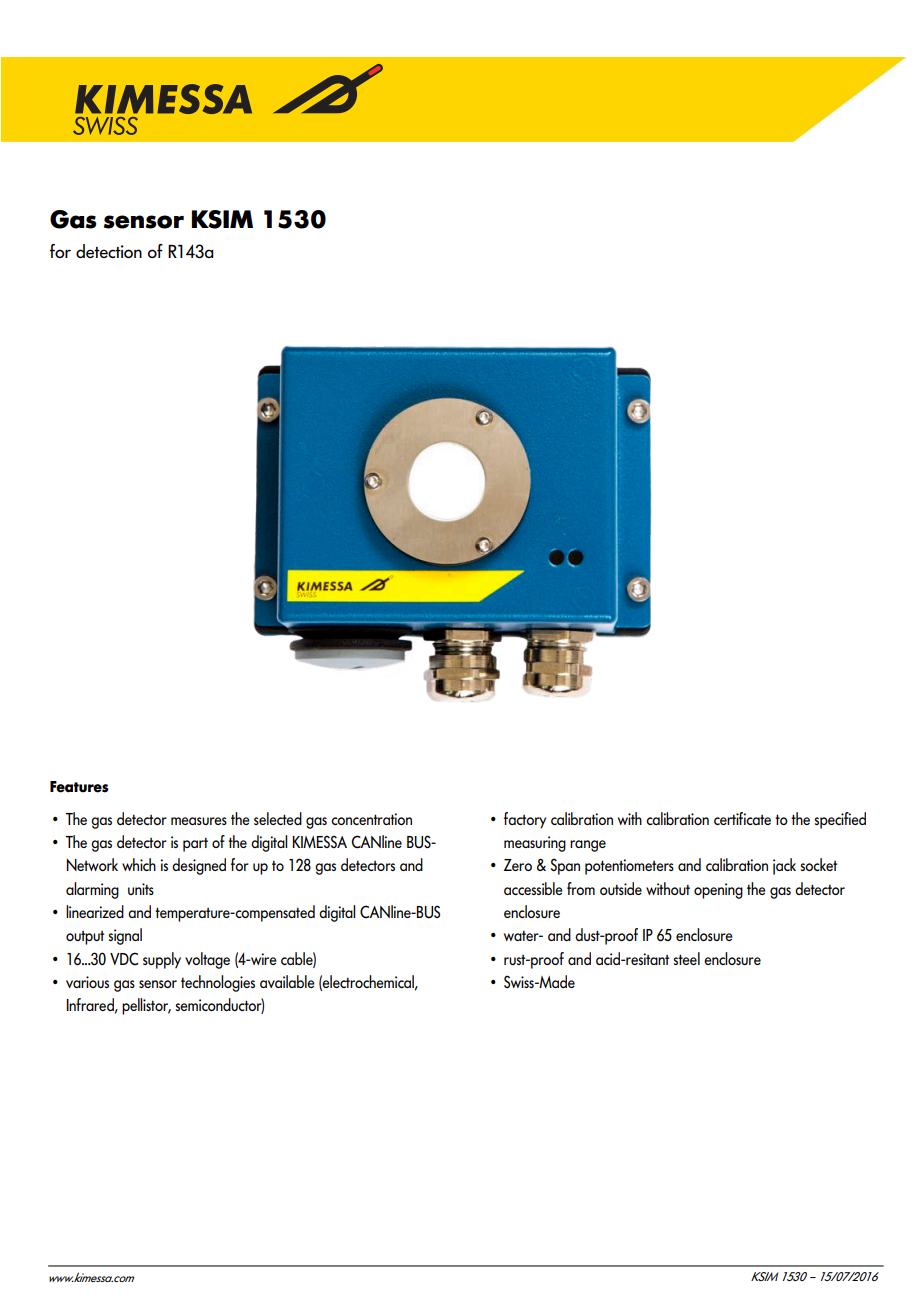  What do you see at coordinates (79, 787) in the screenshot?
I see `Features` at bounding box center [79, 787].
